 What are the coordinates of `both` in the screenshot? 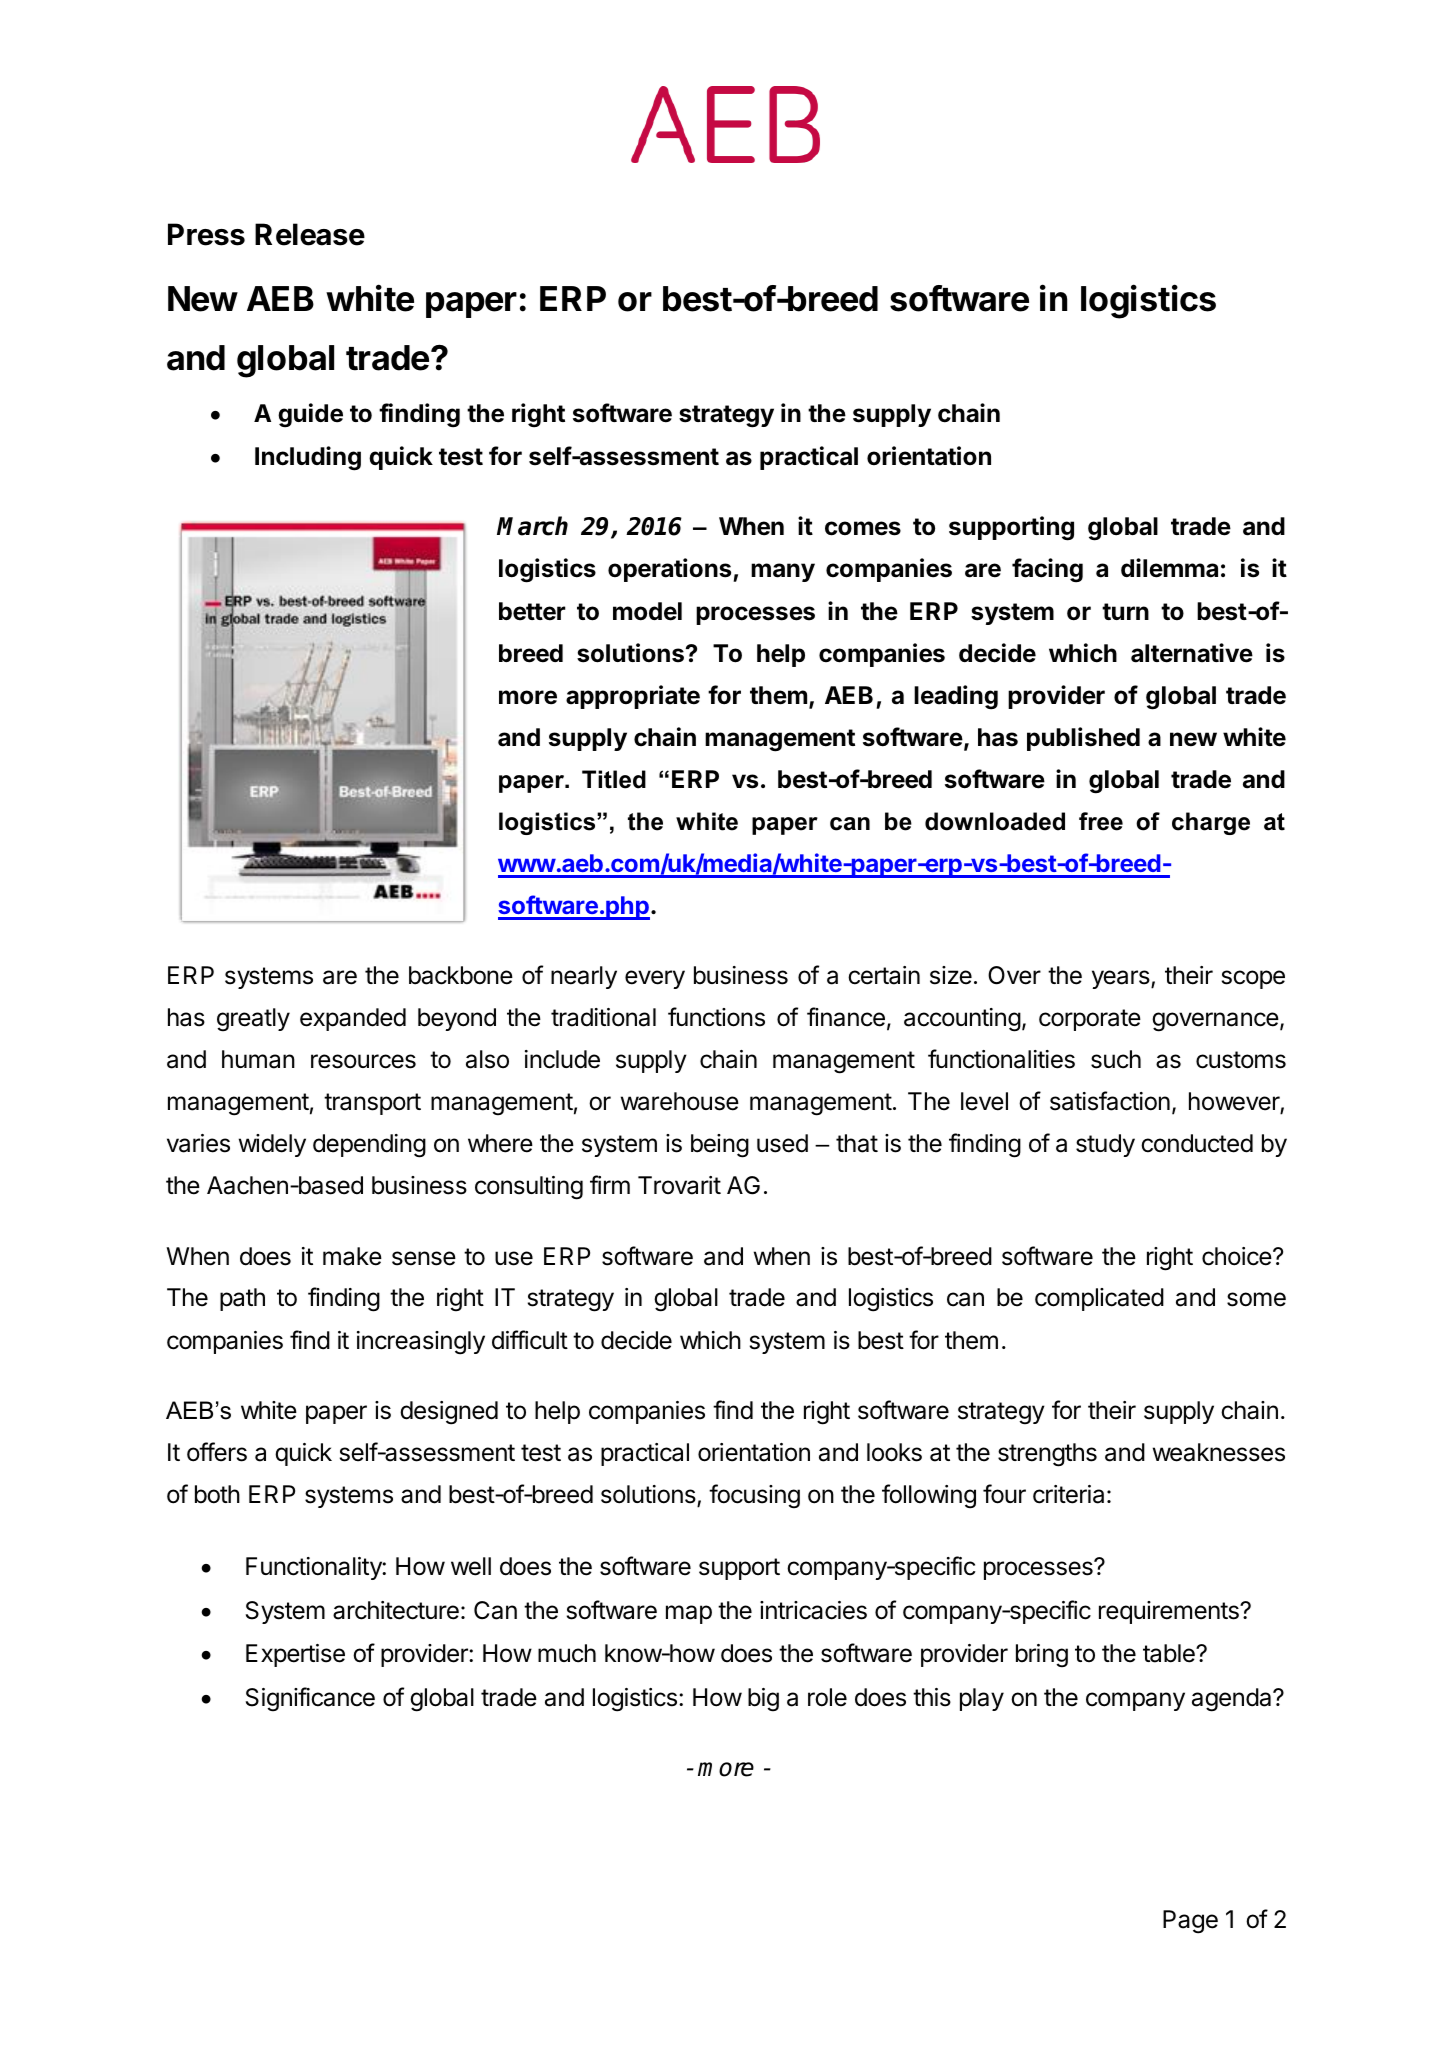 It's located at (217, 1494).
